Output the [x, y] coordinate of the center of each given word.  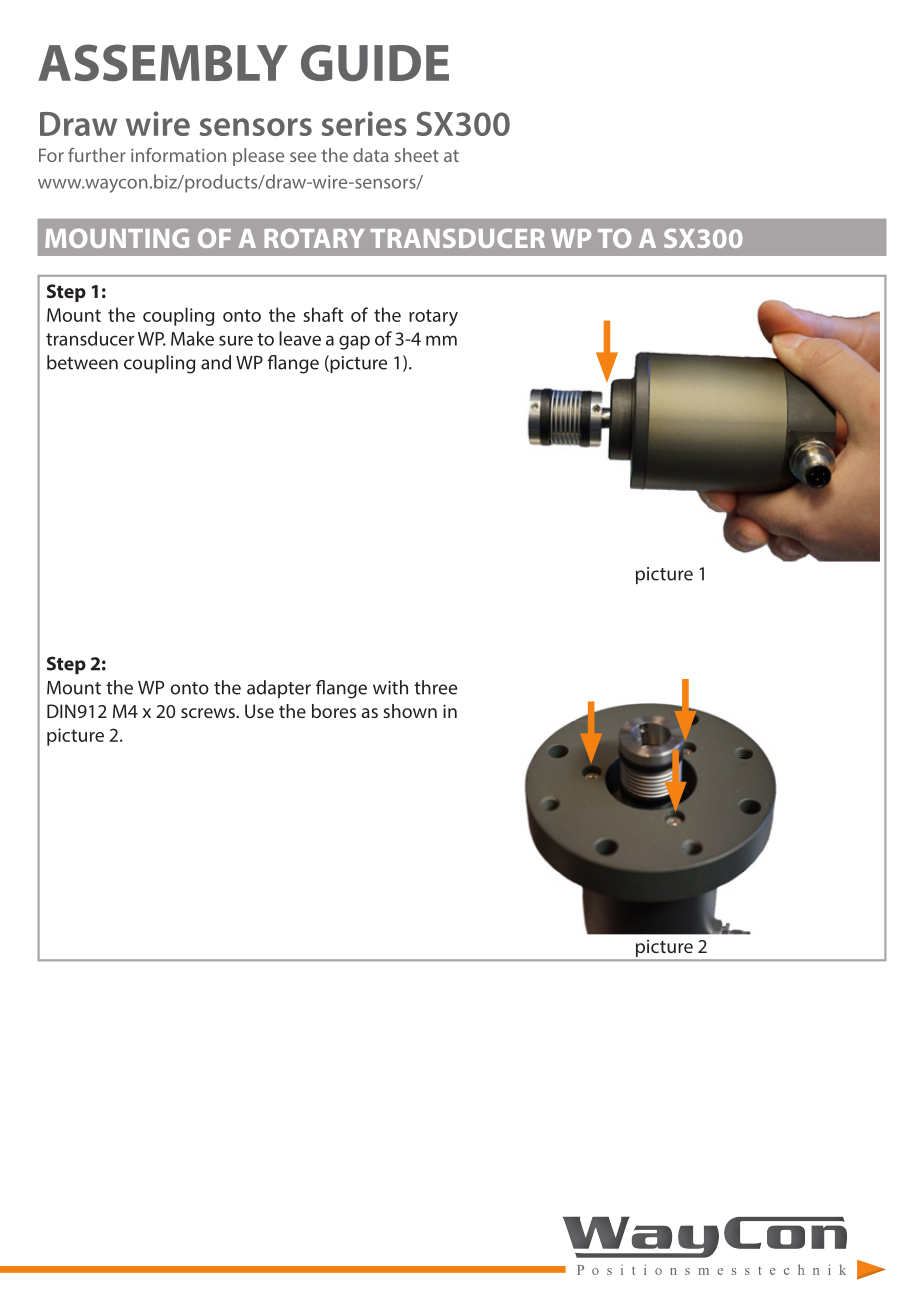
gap [354, 342]
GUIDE [375, 63]
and [216, 362]
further [97, 155]
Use [259, 711]
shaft [323, 314]
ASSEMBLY [163, 62]
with [390, 687]
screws [209, 713]
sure [236, 340]
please [258, 157]
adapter [279, 689]
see [303, 157]
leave [300, 338]
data [370, 155]
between [82, 362]
